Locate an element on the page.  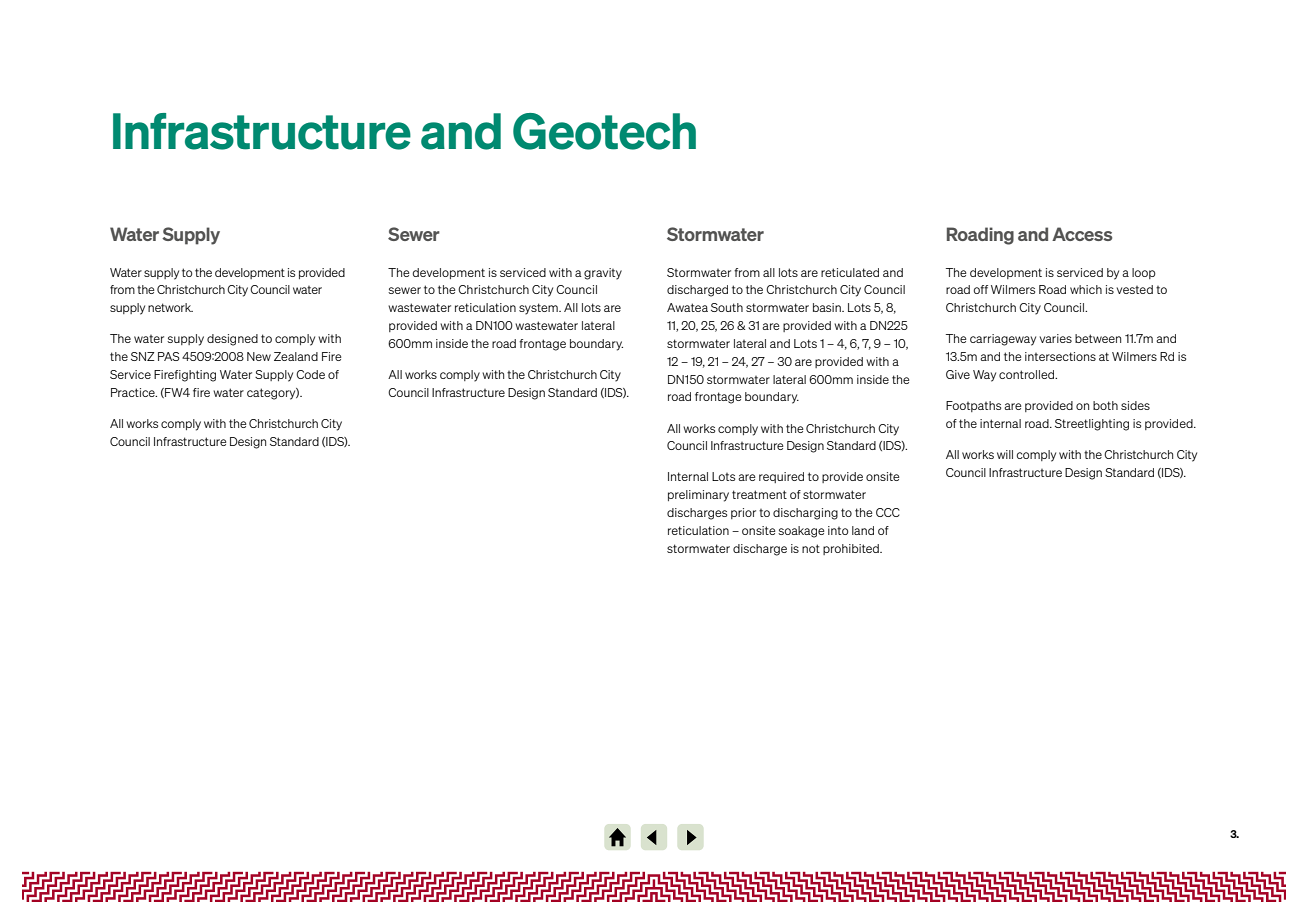
reticulated is located at coordinates (850, 272).
